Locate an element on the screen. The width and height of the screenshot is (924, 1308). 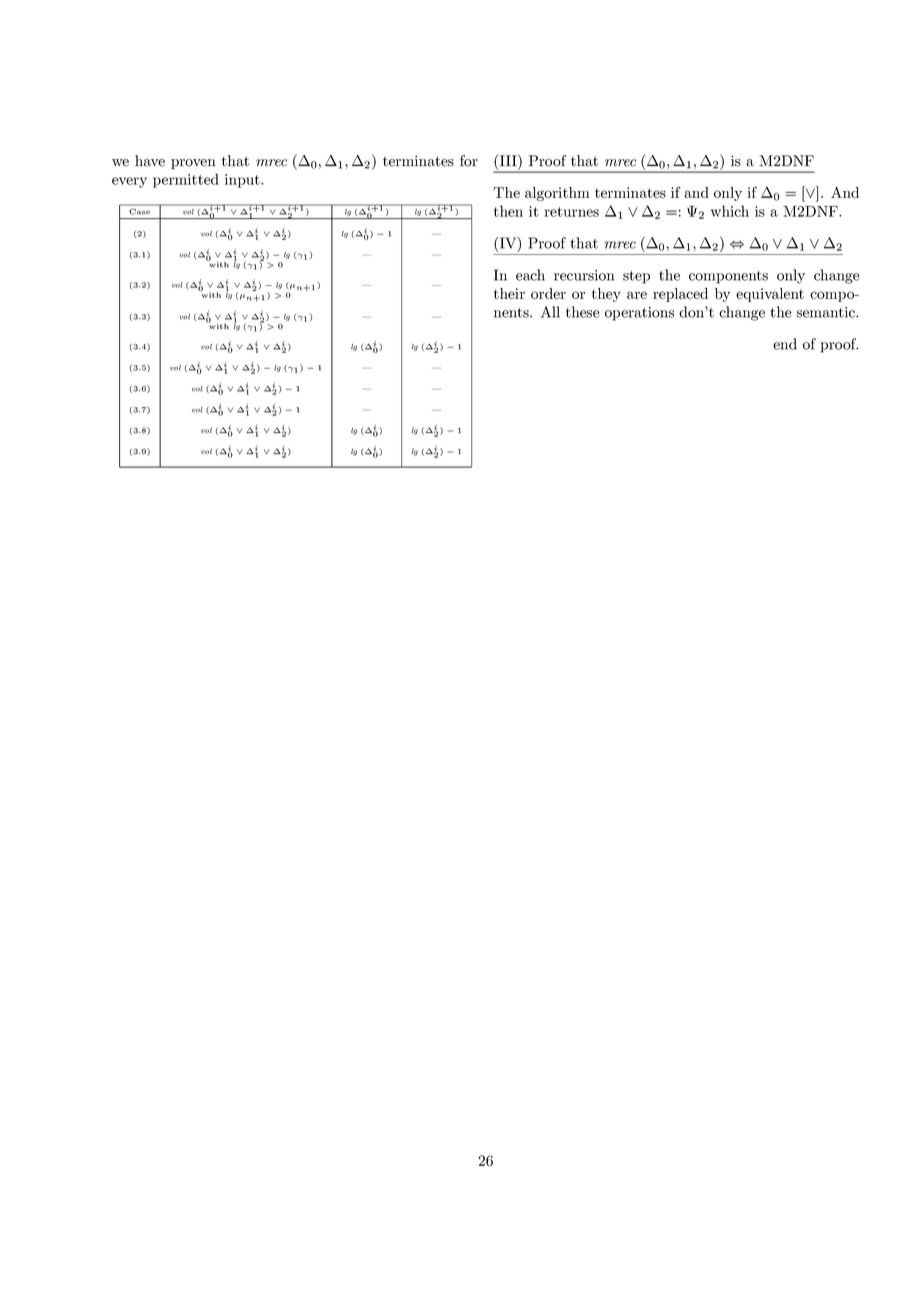
end is located at coordinates (785, 344).
